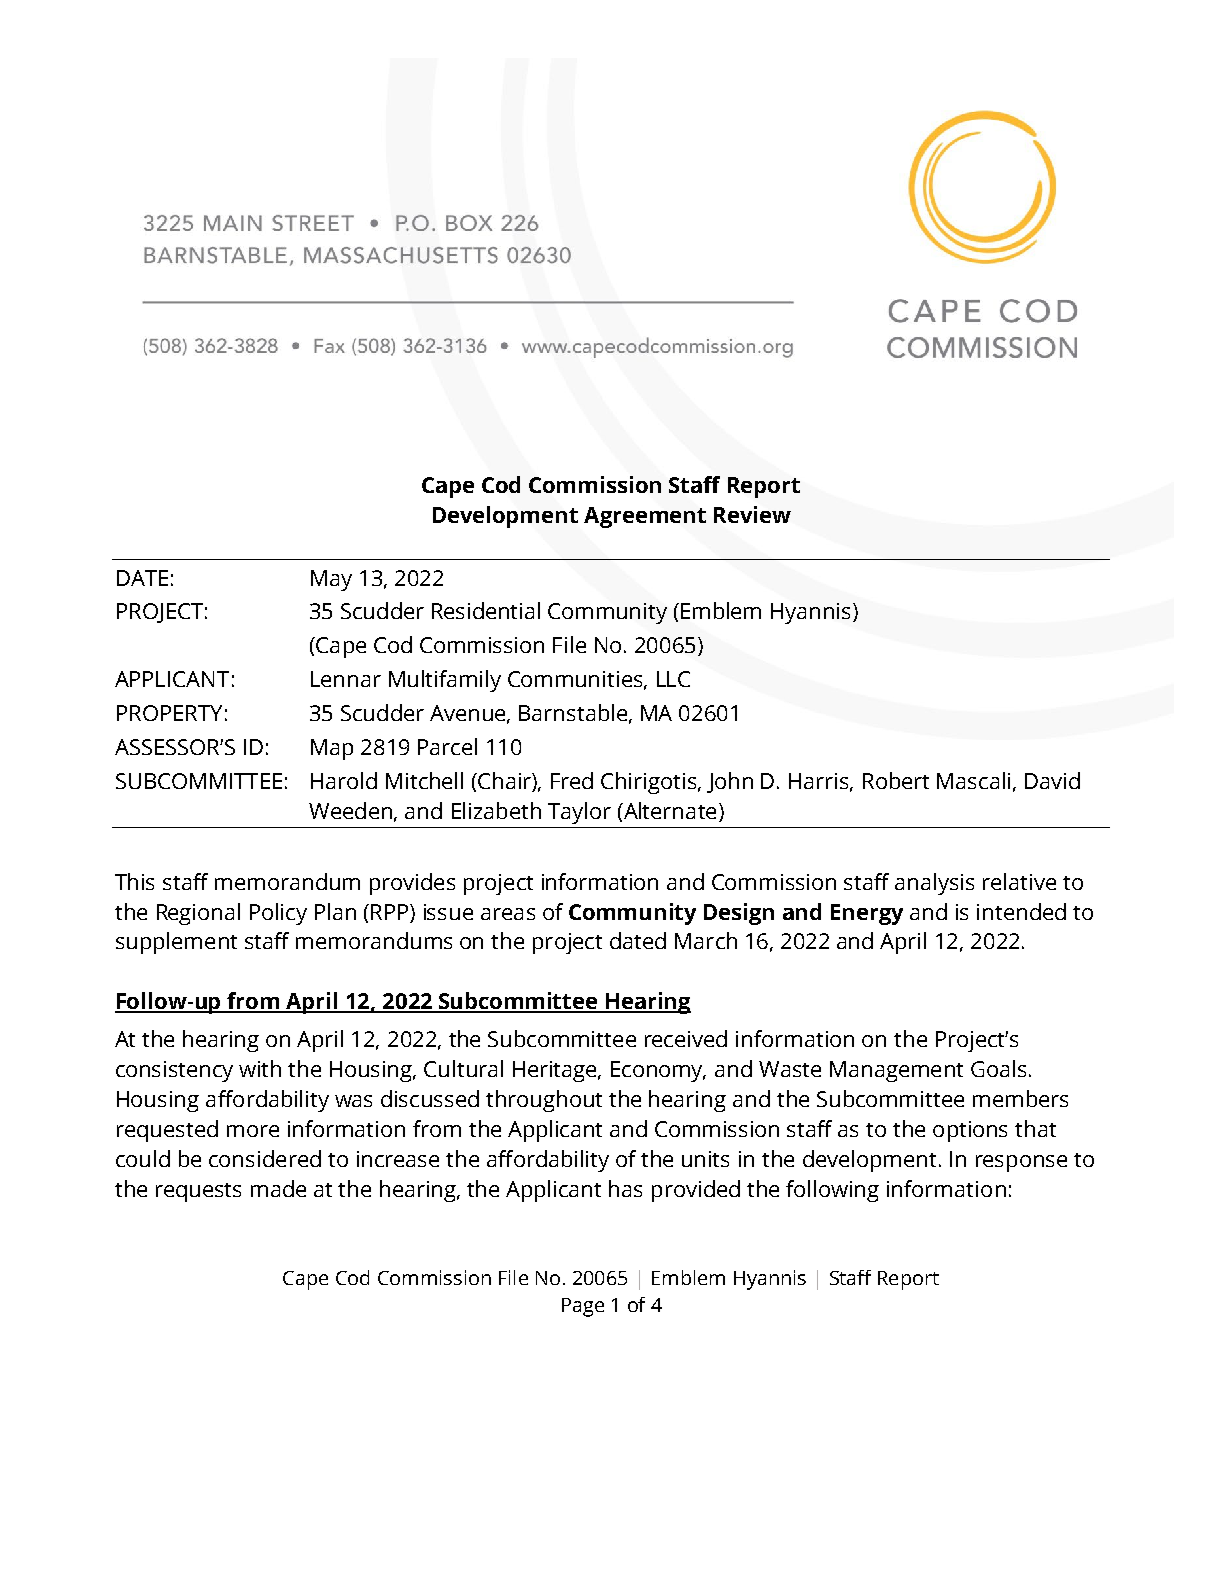  I want to click on Goals, so click(998, 1068).
